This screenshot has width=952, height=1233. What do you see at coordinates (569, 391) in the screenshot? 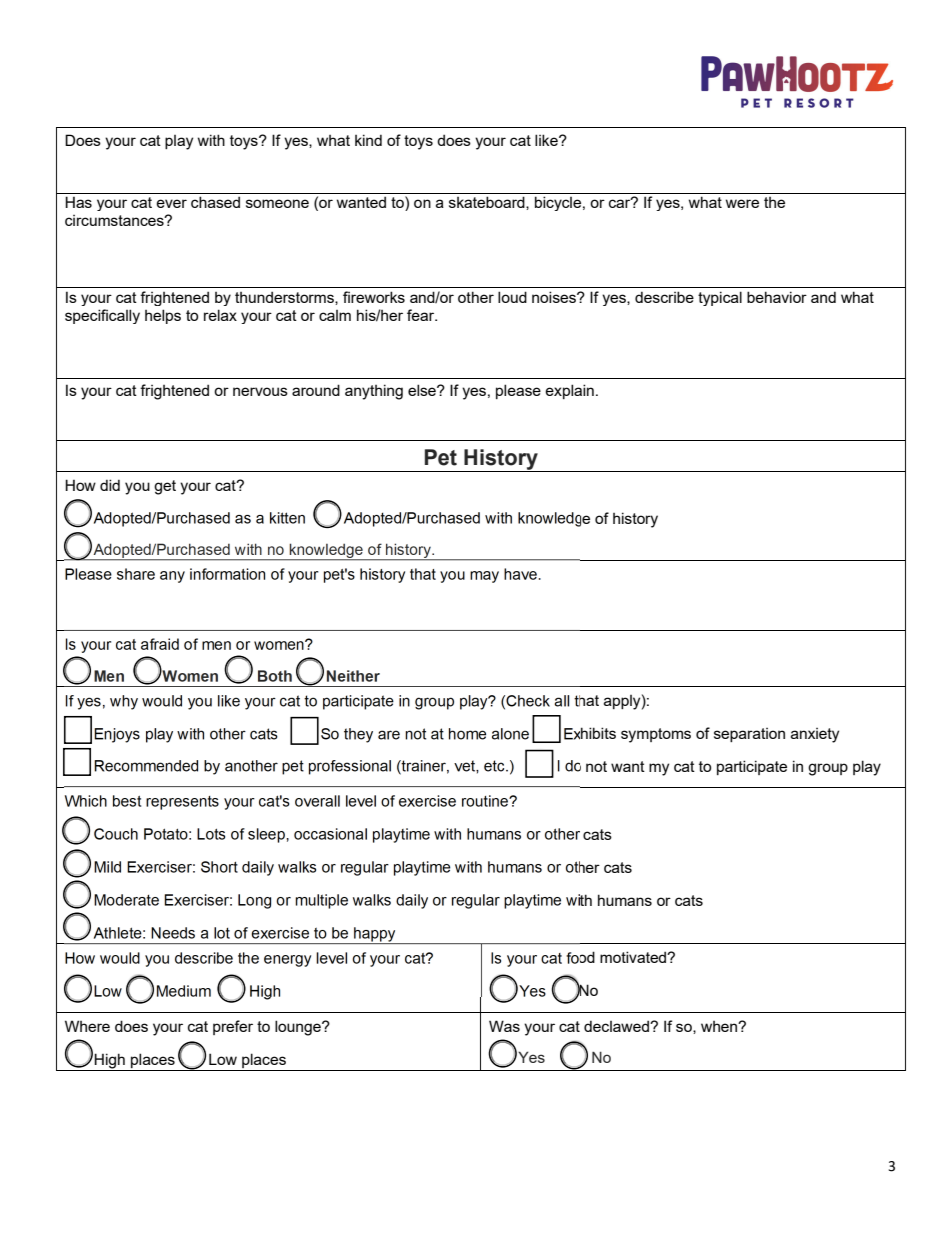
I see `explain` at bounding box center [569, 391].
